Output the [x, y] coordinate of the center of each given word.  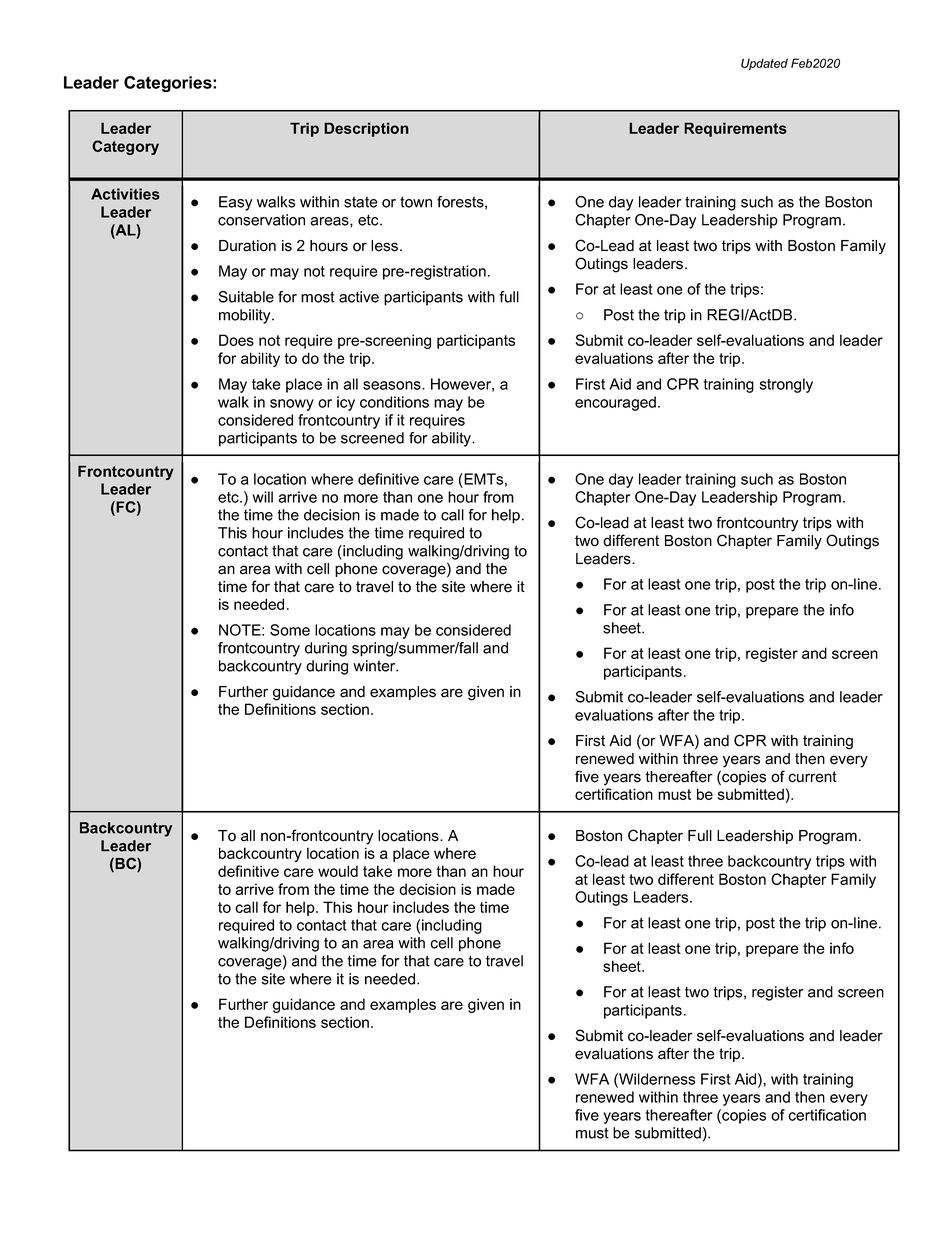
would [338, 871]
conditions [394, 402]
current [812, 777]
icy [346, 403]
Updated [764, 64]
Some [290, 630]
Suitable [246, 297]
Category [125, 147]
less [386, 246]
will [262, 497]
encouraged [615, 403]
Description [366, 129]
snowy [292, 405]
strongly [786, 385]
